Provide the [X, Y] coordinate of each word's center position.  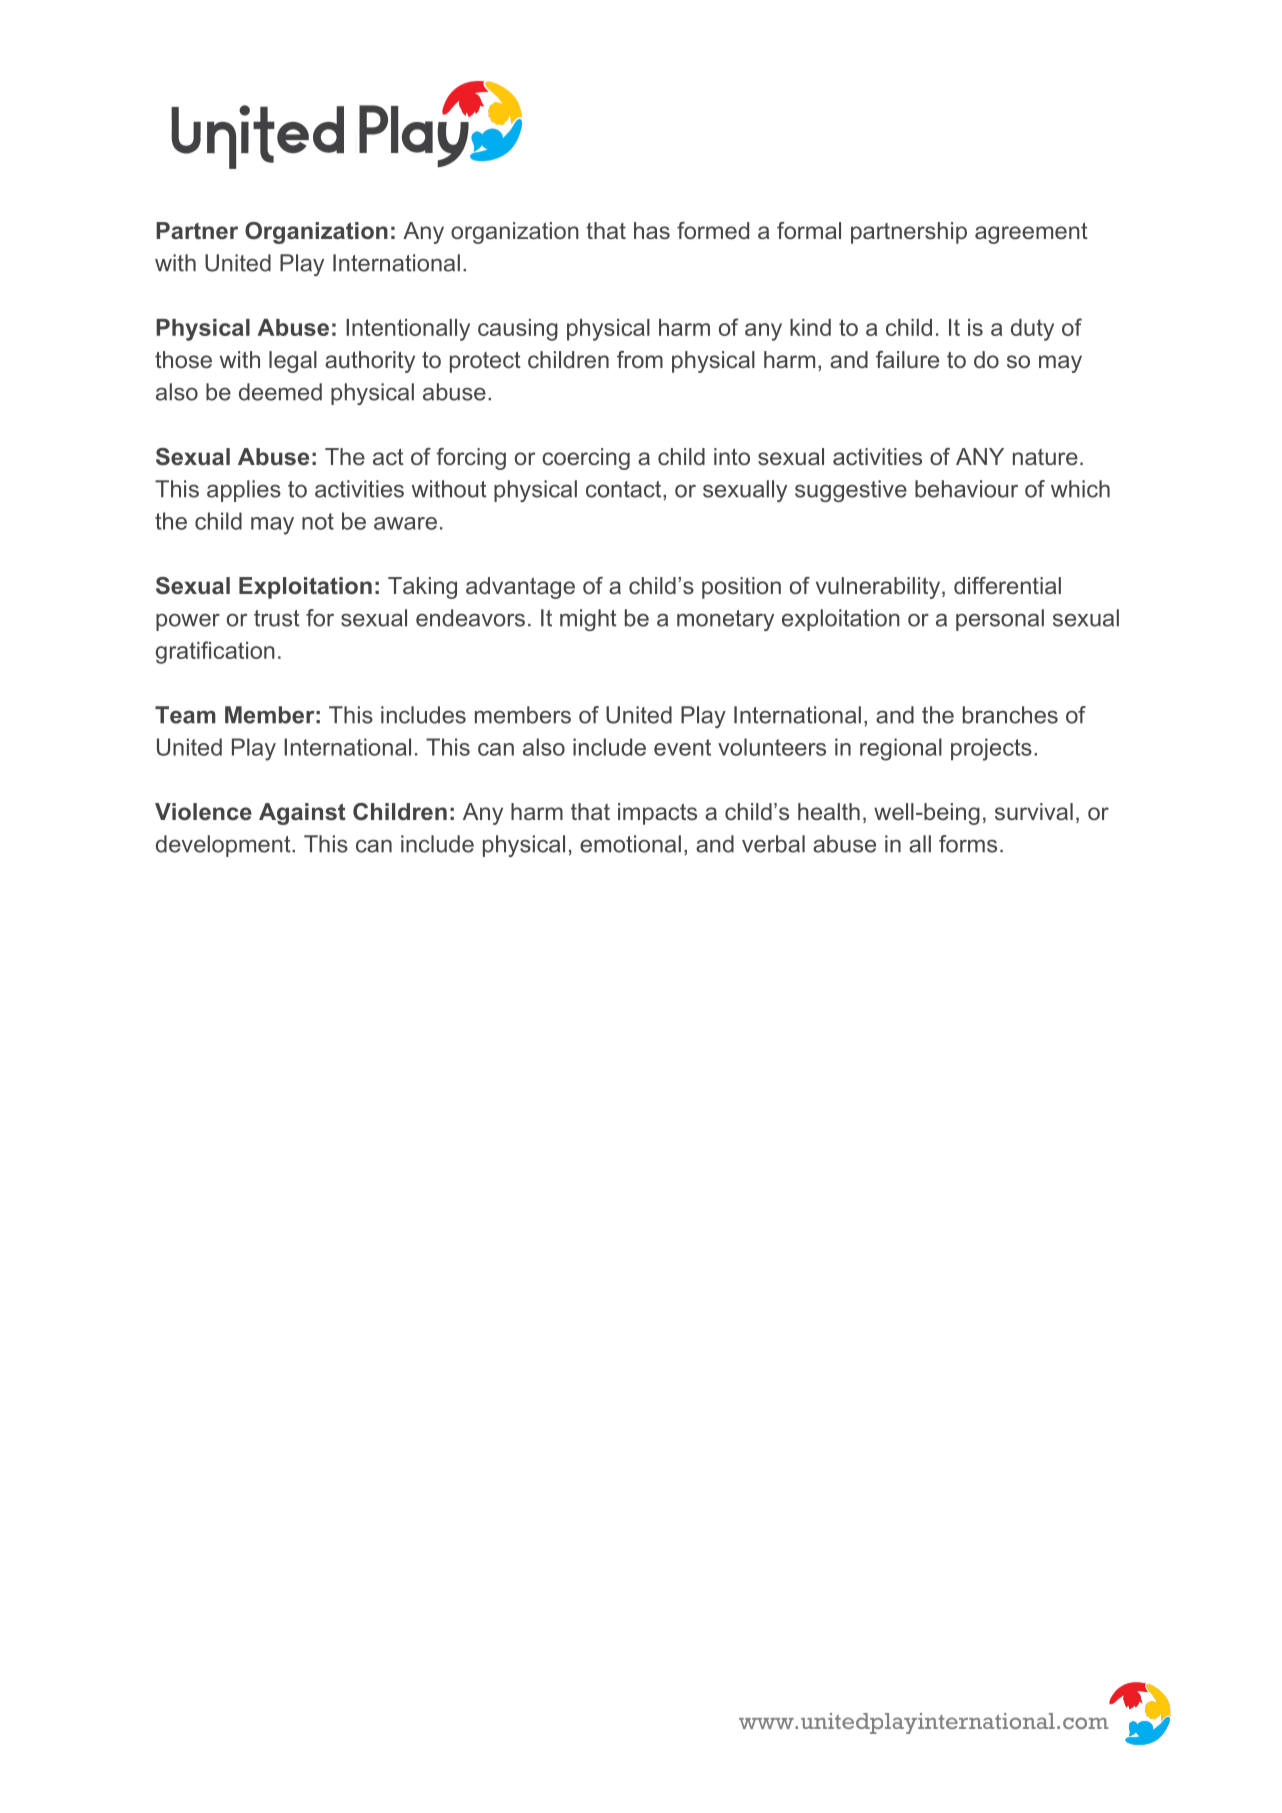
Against [302, 814]
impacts [657, 814]
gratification [215, 652]
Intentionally [408, 330]
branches [1010, 715]
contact [625, 489]
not [318, 521]
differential [1007, 586]
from [640, 359]
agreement [1031, 233]
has [652, 231]
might [588, 620]
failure [907, 360]
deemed [280, 392]
